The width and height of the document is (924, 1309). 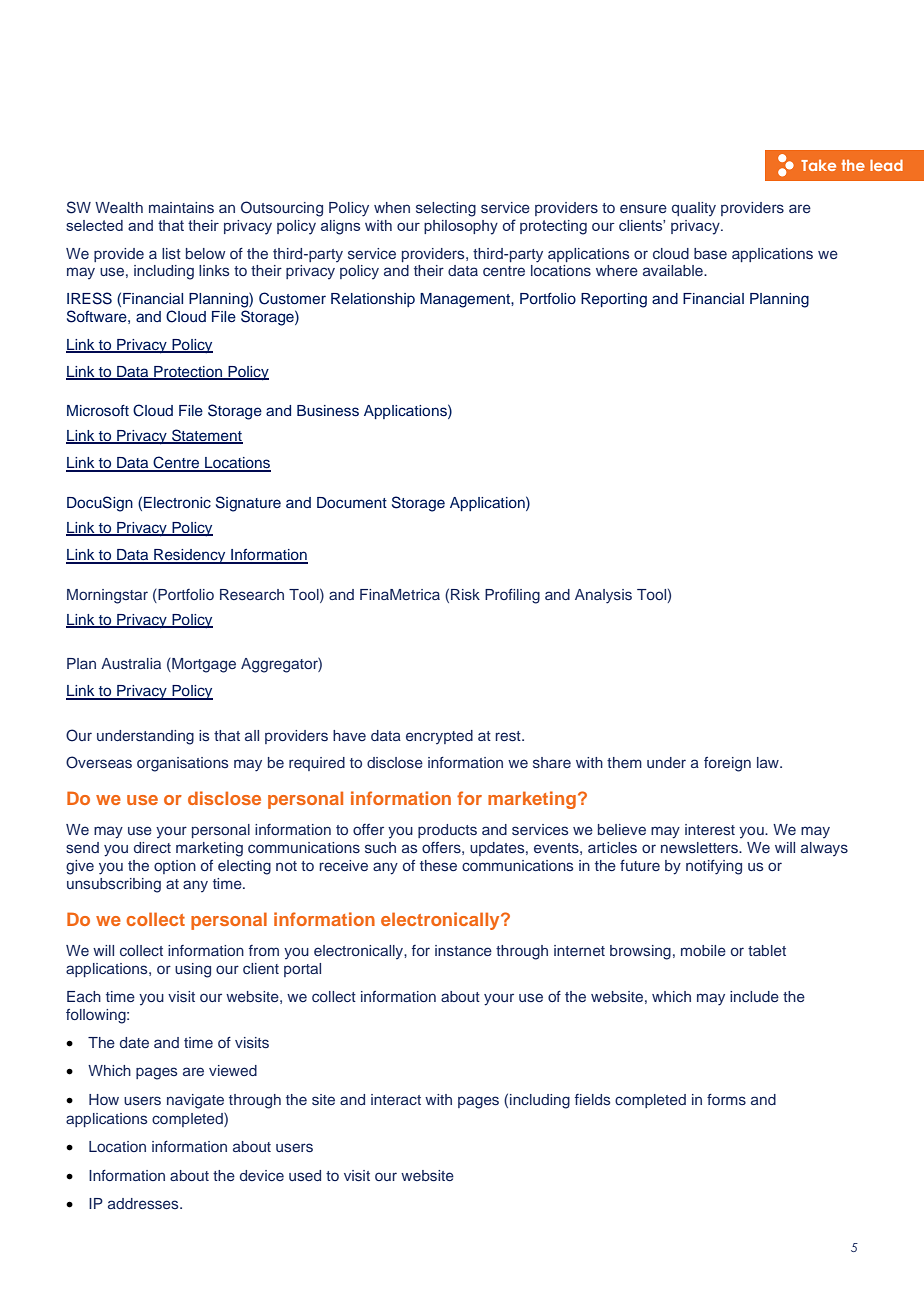 I want to click on Risk, so click(x=465, y=594).
